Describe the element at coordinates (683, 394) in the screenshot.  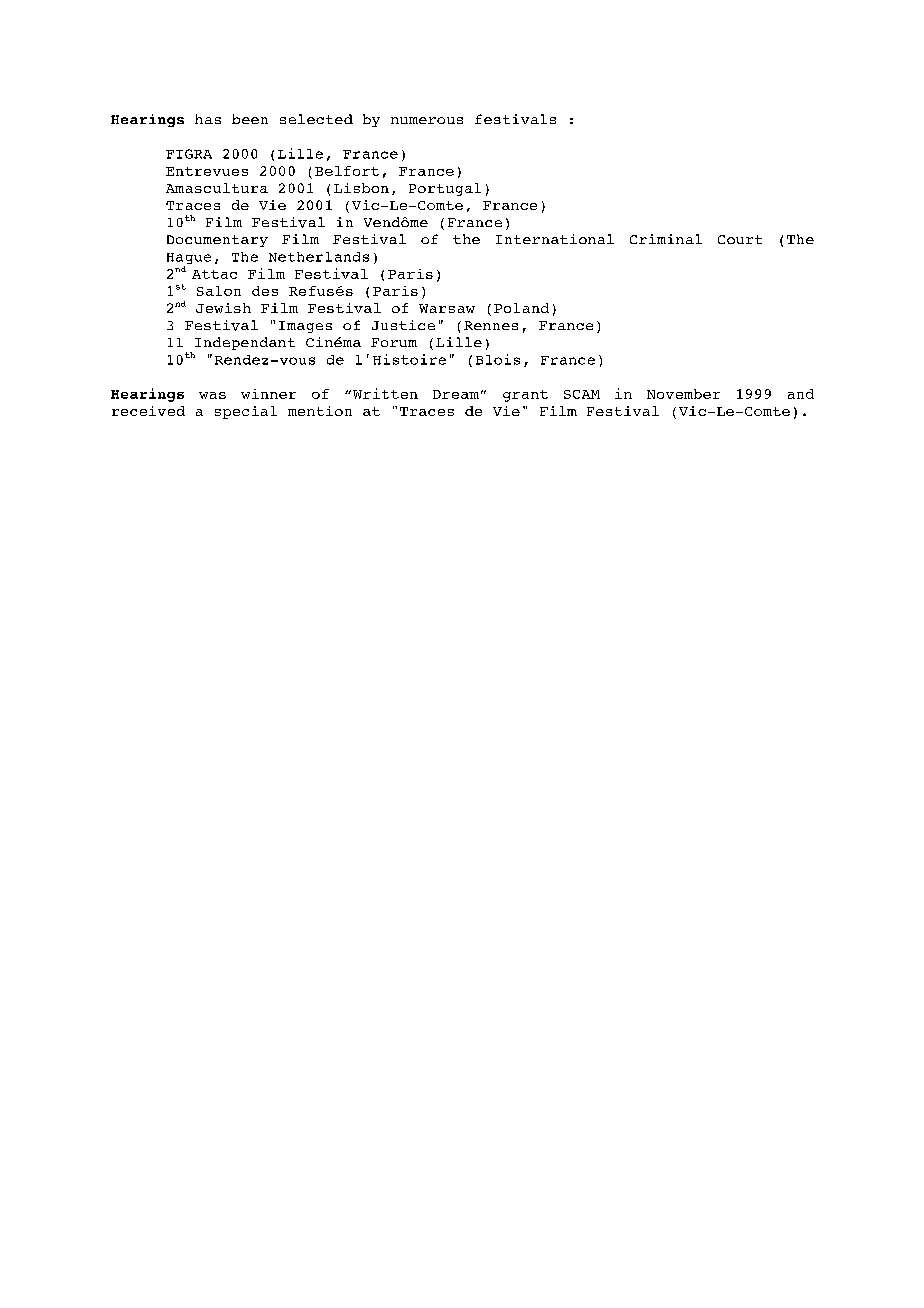
I see `November` at that location.
